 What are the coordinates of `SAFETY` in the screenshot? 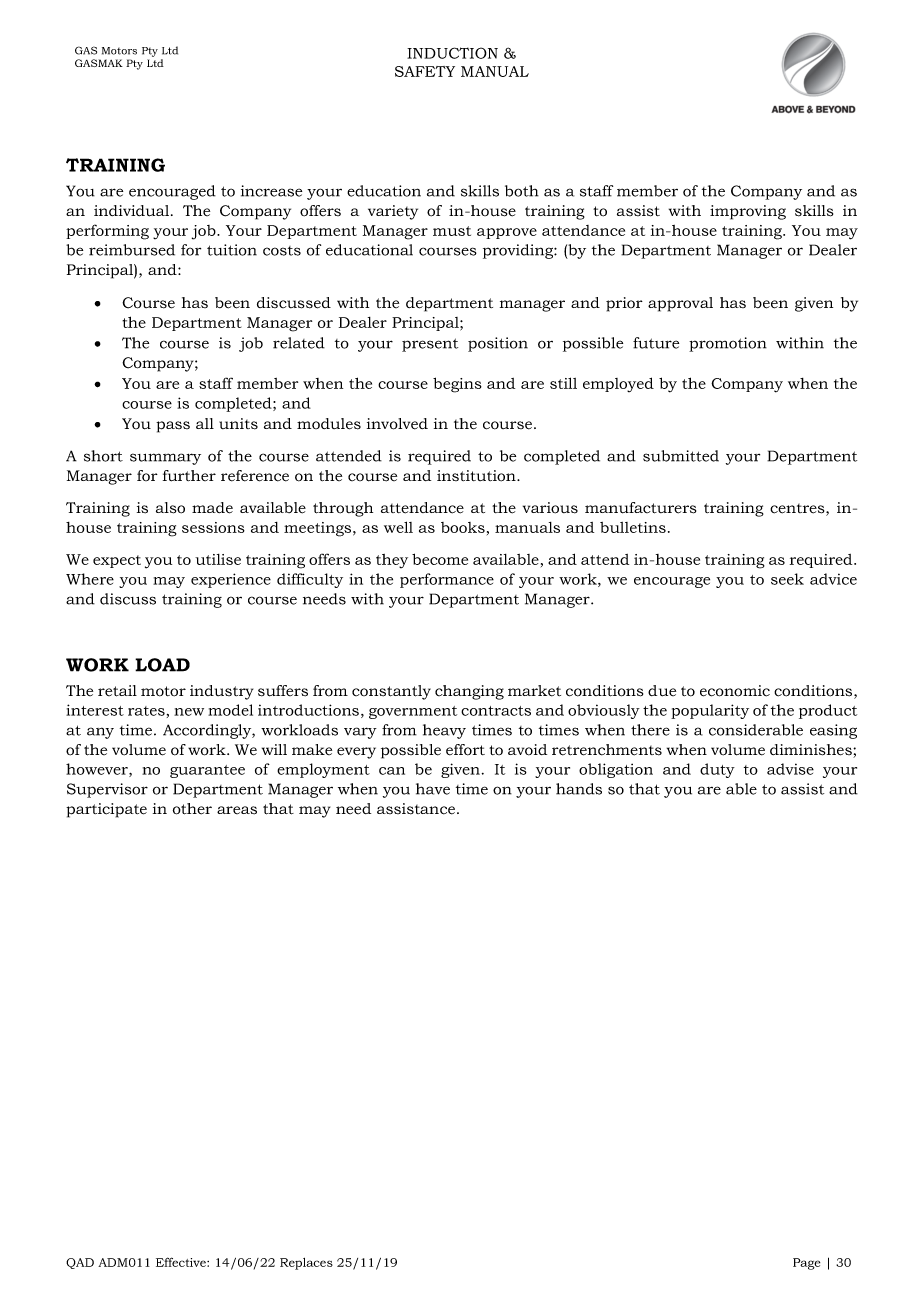 It's located at (425, 71).
